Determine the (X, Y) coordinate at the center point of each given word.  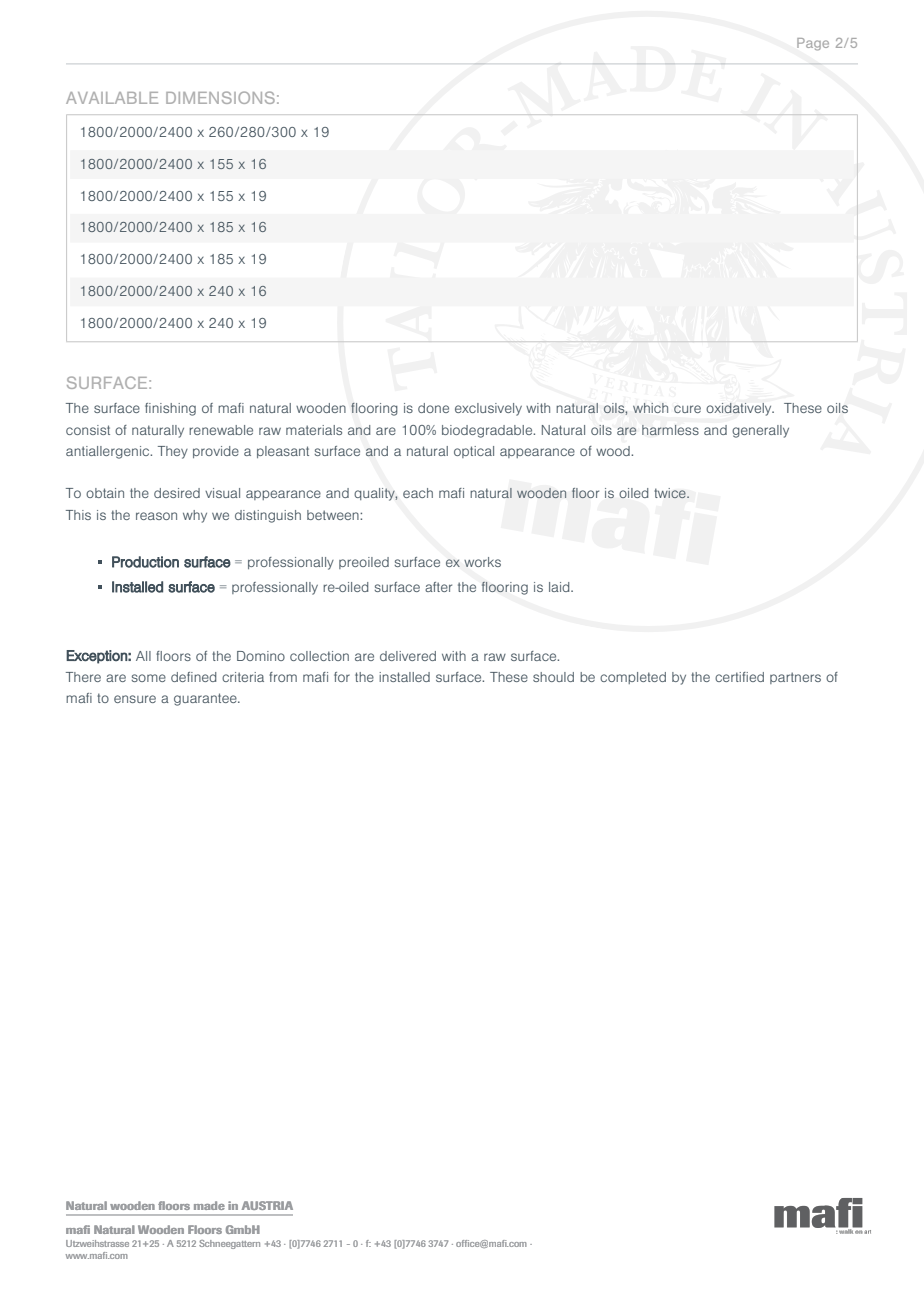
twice (671, 493)
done (433, 408)
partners (795, 678)
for (342, 677)
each (418, 493)
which (650, 408)
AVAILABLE (112, 98)
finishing (170, 409)
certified (739, 677)
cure (687, 409)
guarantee (206, 699)
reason (156, 516)
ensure (135, 699)
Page (813, 44)
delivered (408, 656)
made (209, 1205)
